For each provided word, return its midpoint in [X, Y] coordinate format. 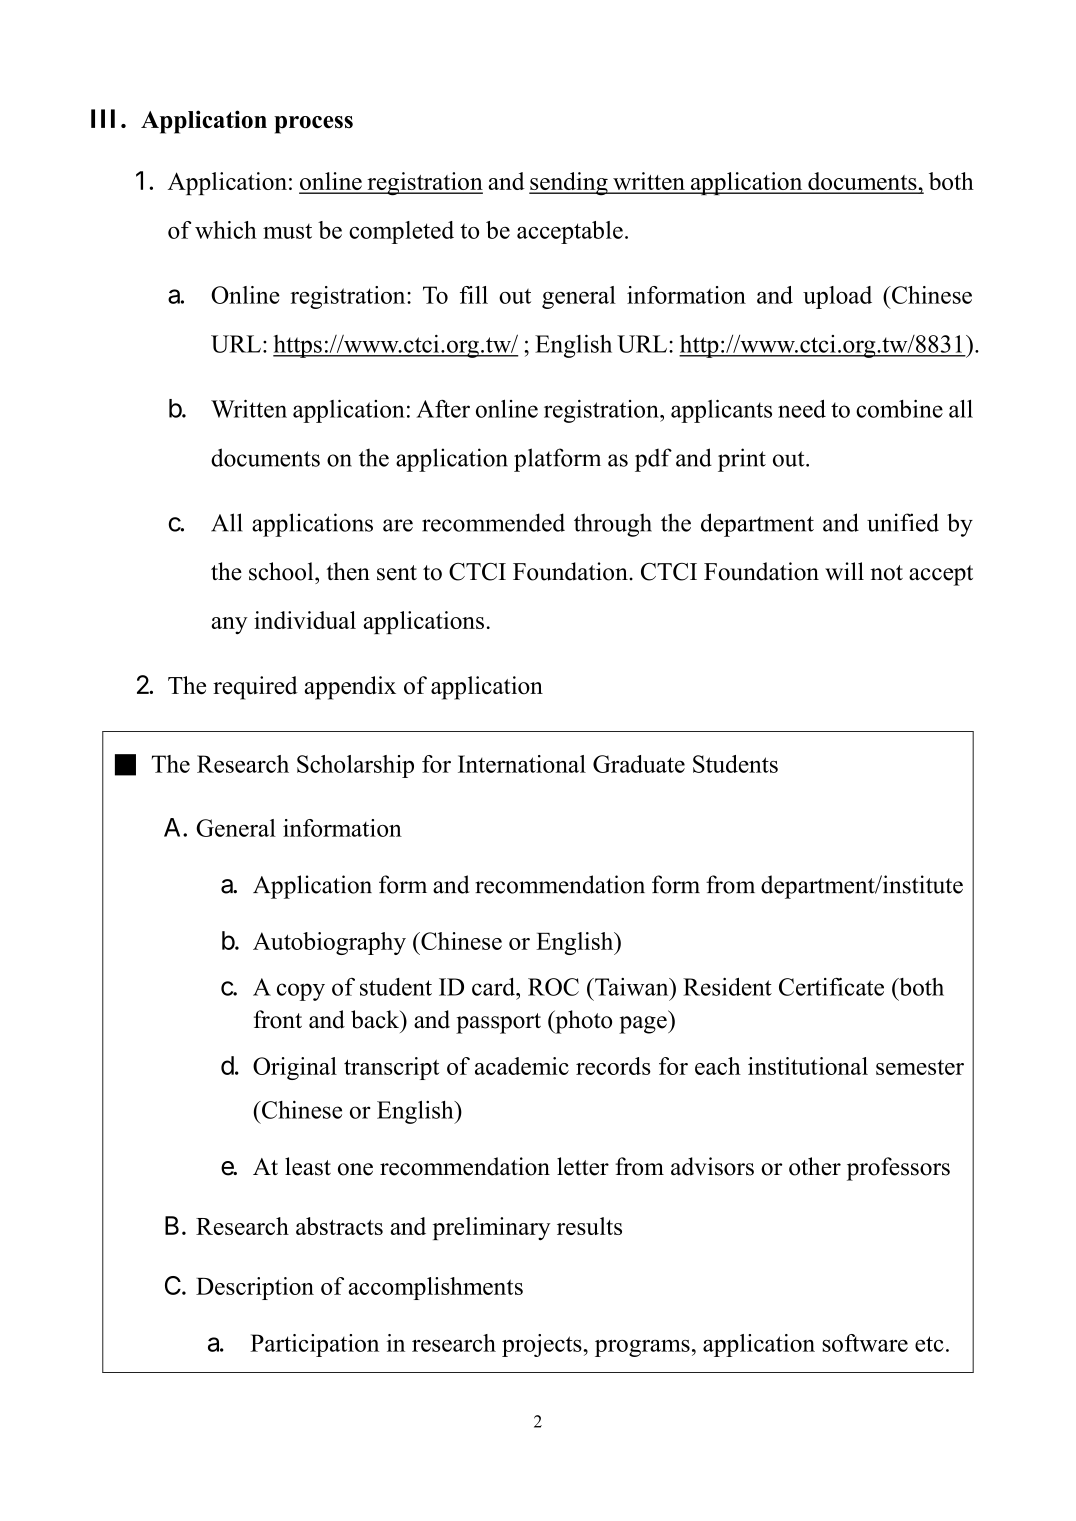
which [226, 230]
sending [569, 184]
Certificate [831, 986]
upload [837, 297]
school [282, 571]
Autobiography [329, 943]
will [844, 571]
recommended [493, 522]
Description [255, 1288]
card [494, 987]
